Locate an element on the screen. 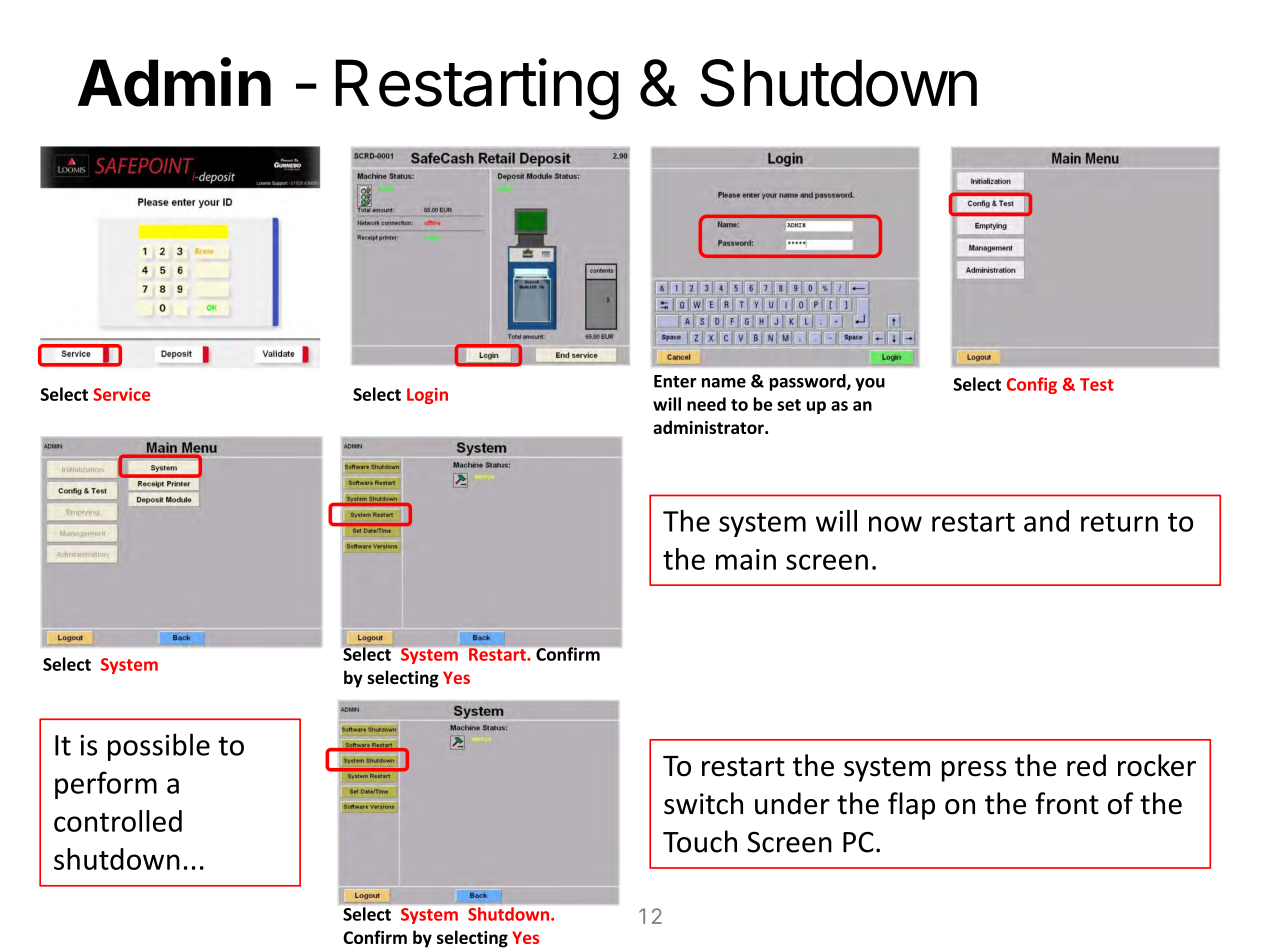 The height and width of the screenshot is (952, 1270). perform is located at coordinates (106, 785).
